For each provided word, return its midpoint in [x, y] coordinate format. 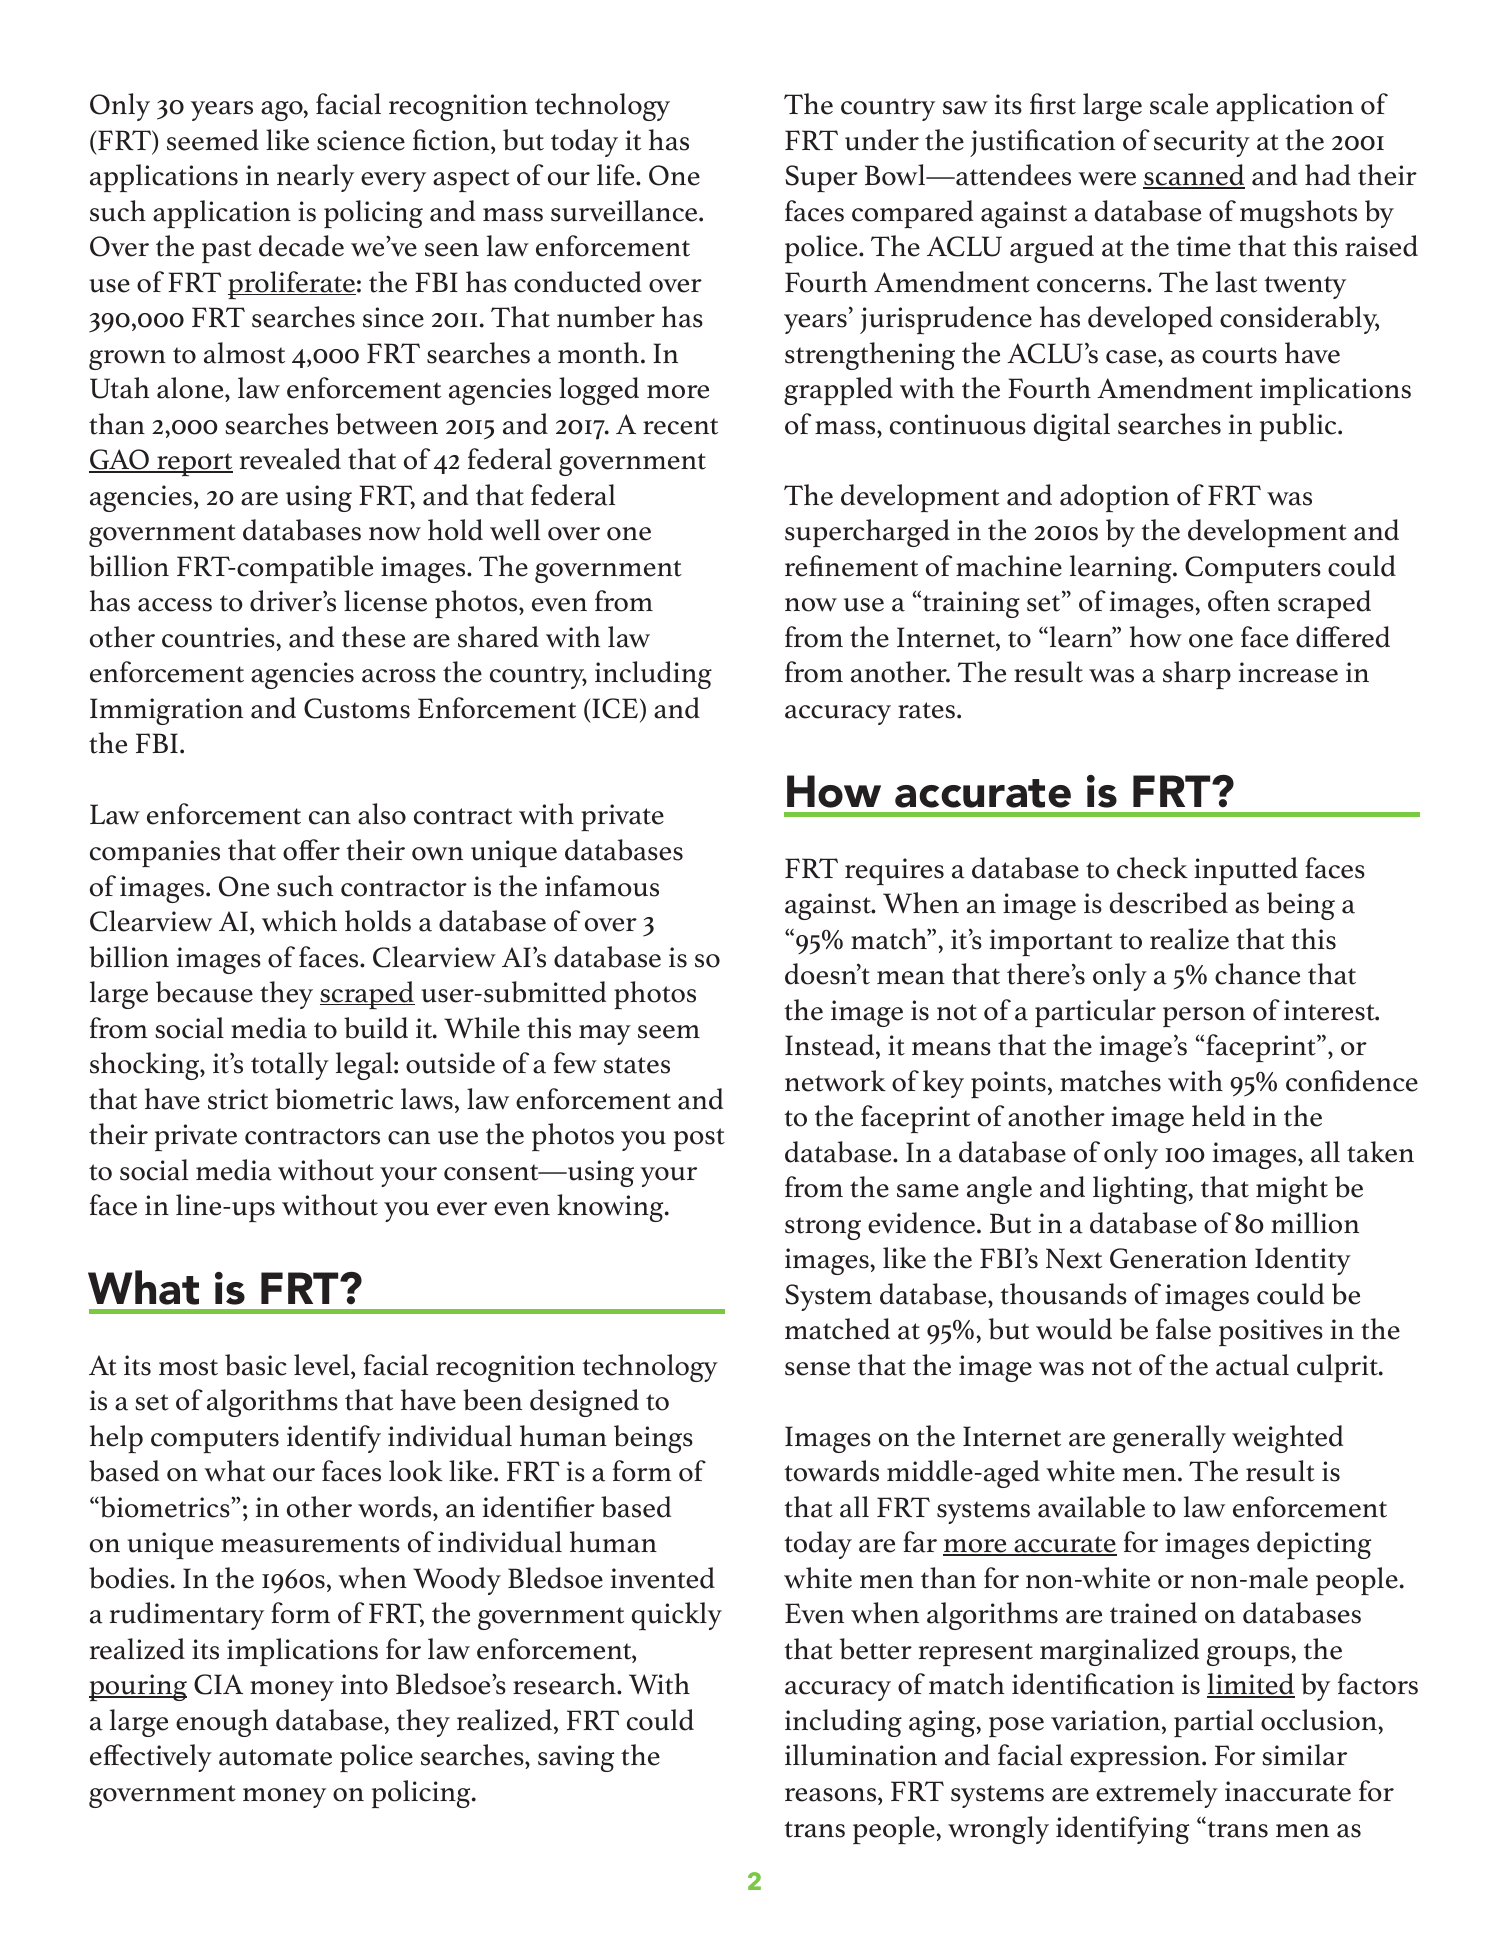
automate [275, 1757]
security [1202, 143]
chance [1257, 974]
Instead [831, 1046]
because [204, 992]
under [882, 140]
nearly [315, 178]
